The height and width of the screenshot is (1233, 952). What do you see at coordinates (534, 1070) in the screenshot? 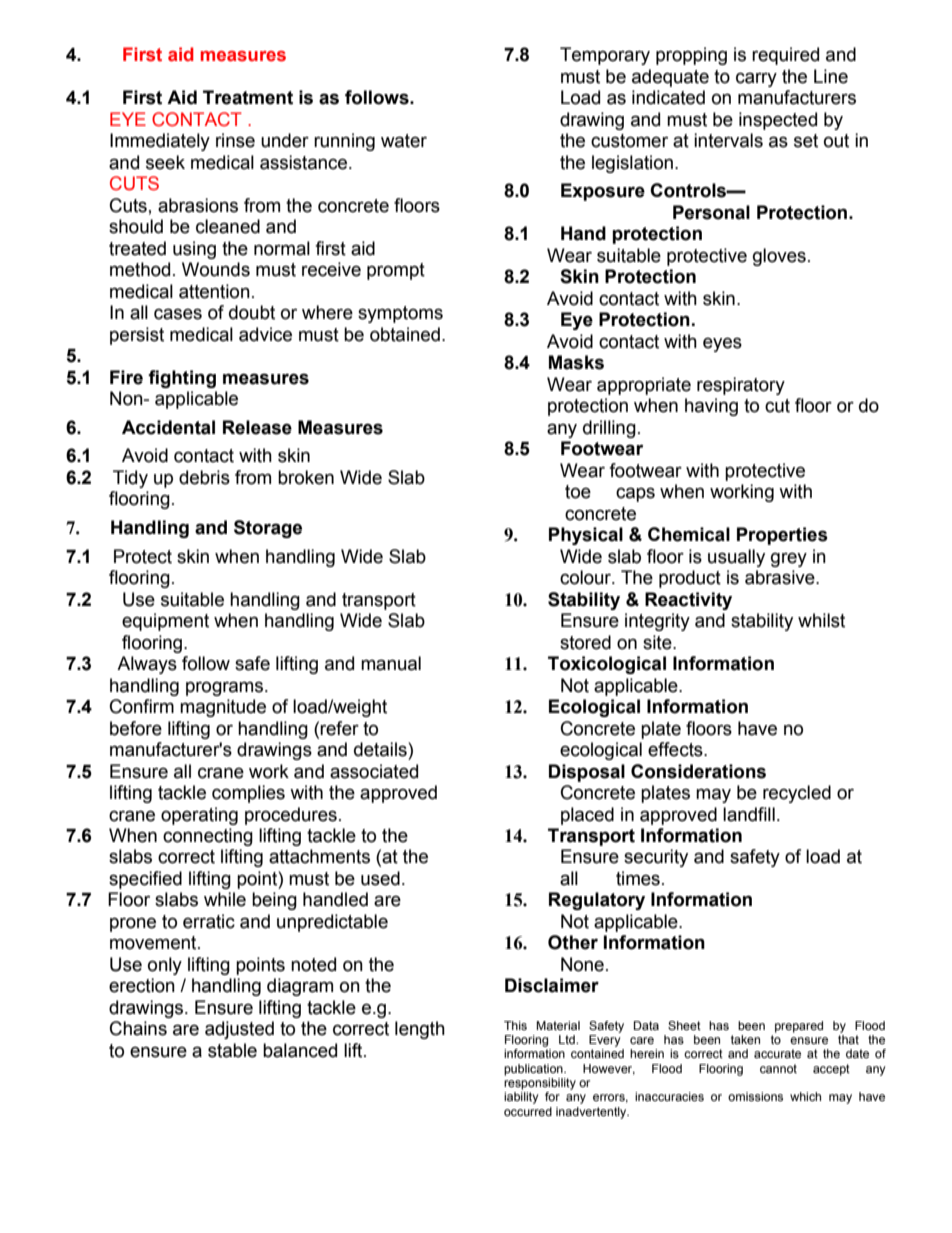
I see `publication` at bounding box center [534, 1070].
